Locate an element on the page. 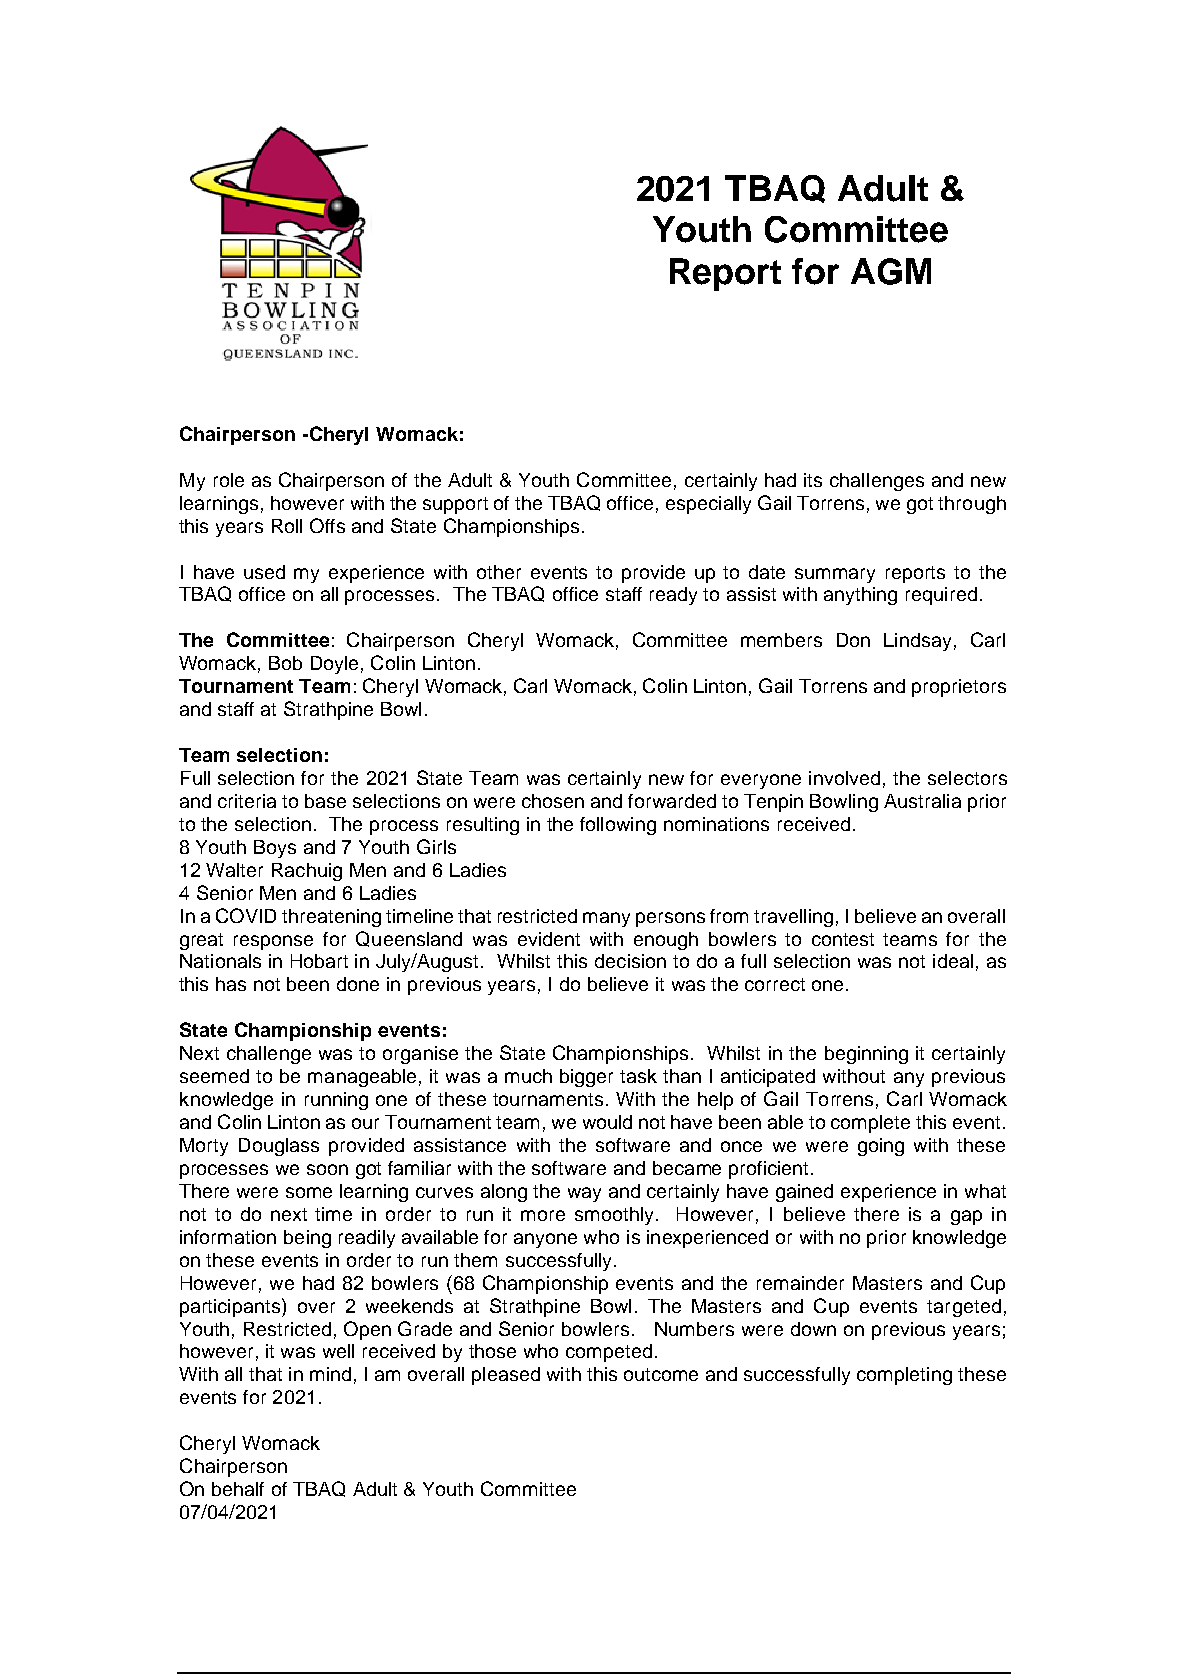 The image size is (1187, 1679). AGM is located at coordinates (891, 271).
